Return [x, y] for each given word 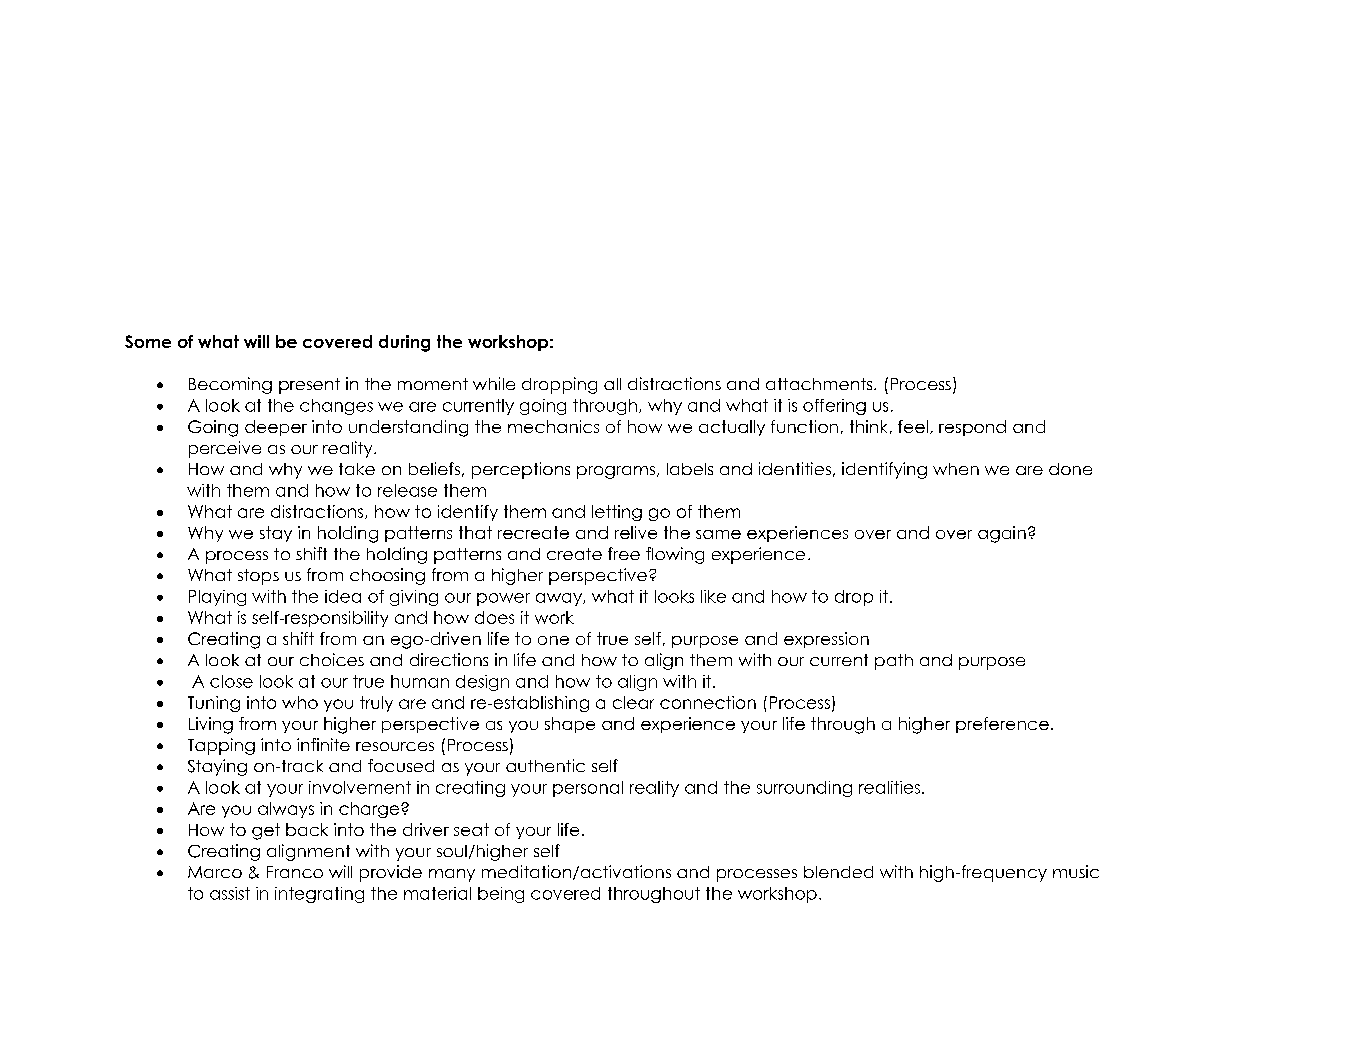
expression [826, 640]
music [1076, 871]
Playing [217, 598]
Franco [295, 872]
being [501, 895]
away [560, 599]
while [494, 383]
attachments [820, 384]
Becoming [230, 385]
